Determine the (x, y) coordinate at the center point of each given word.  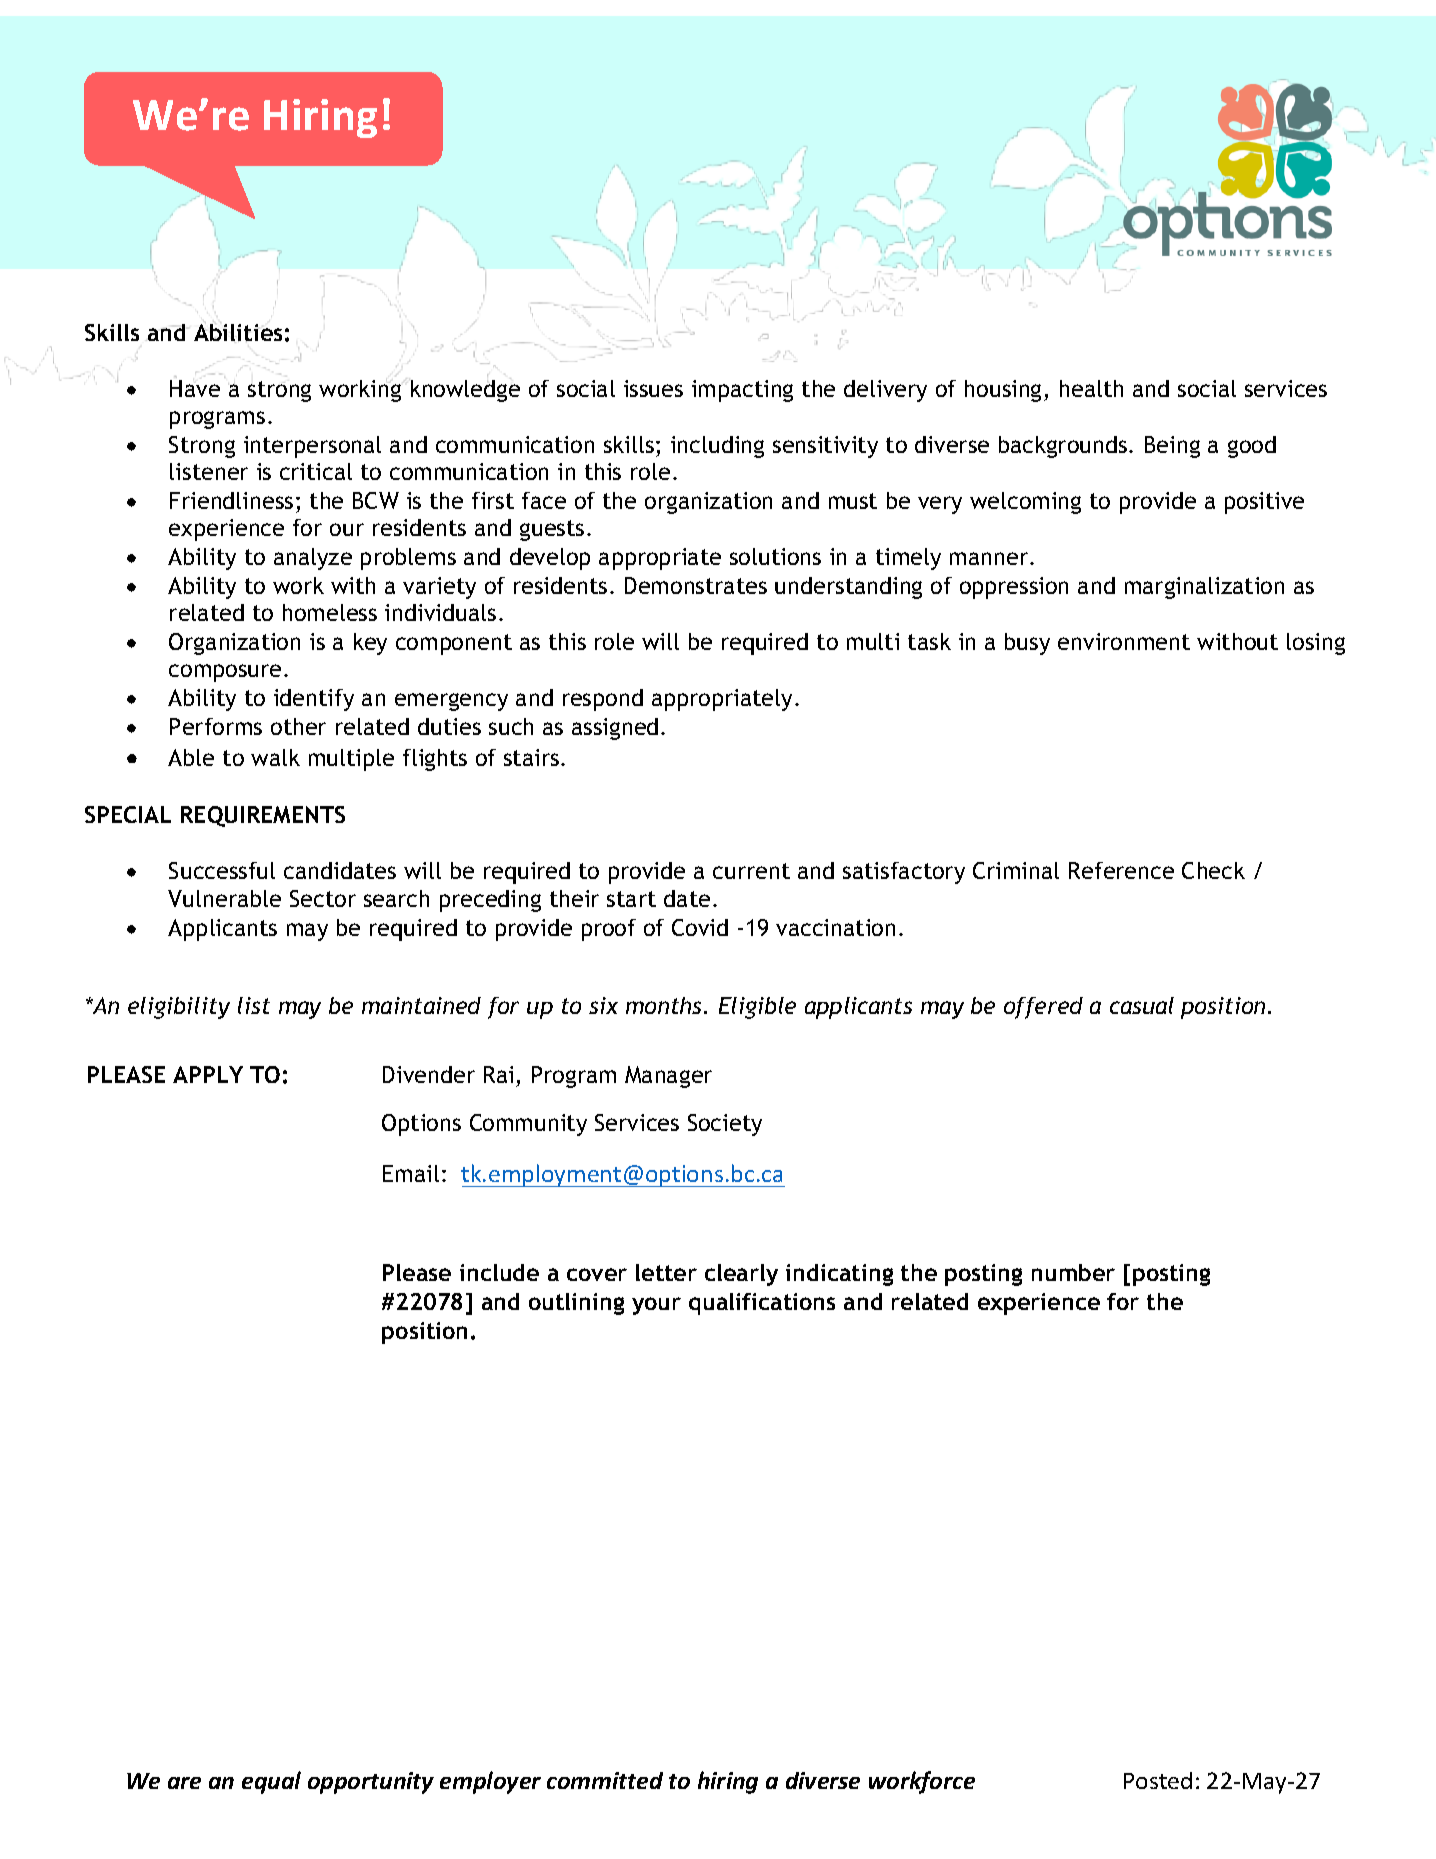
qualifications (762, 1304)
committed (605, 1780)
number (1073, 1272)
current (751, 871)
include (499, 1272)
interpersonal (312, 447)
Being (1172, 447)
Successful (222, 870)
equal (271, 1782)
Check (1213, 870)
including (717, 447)
